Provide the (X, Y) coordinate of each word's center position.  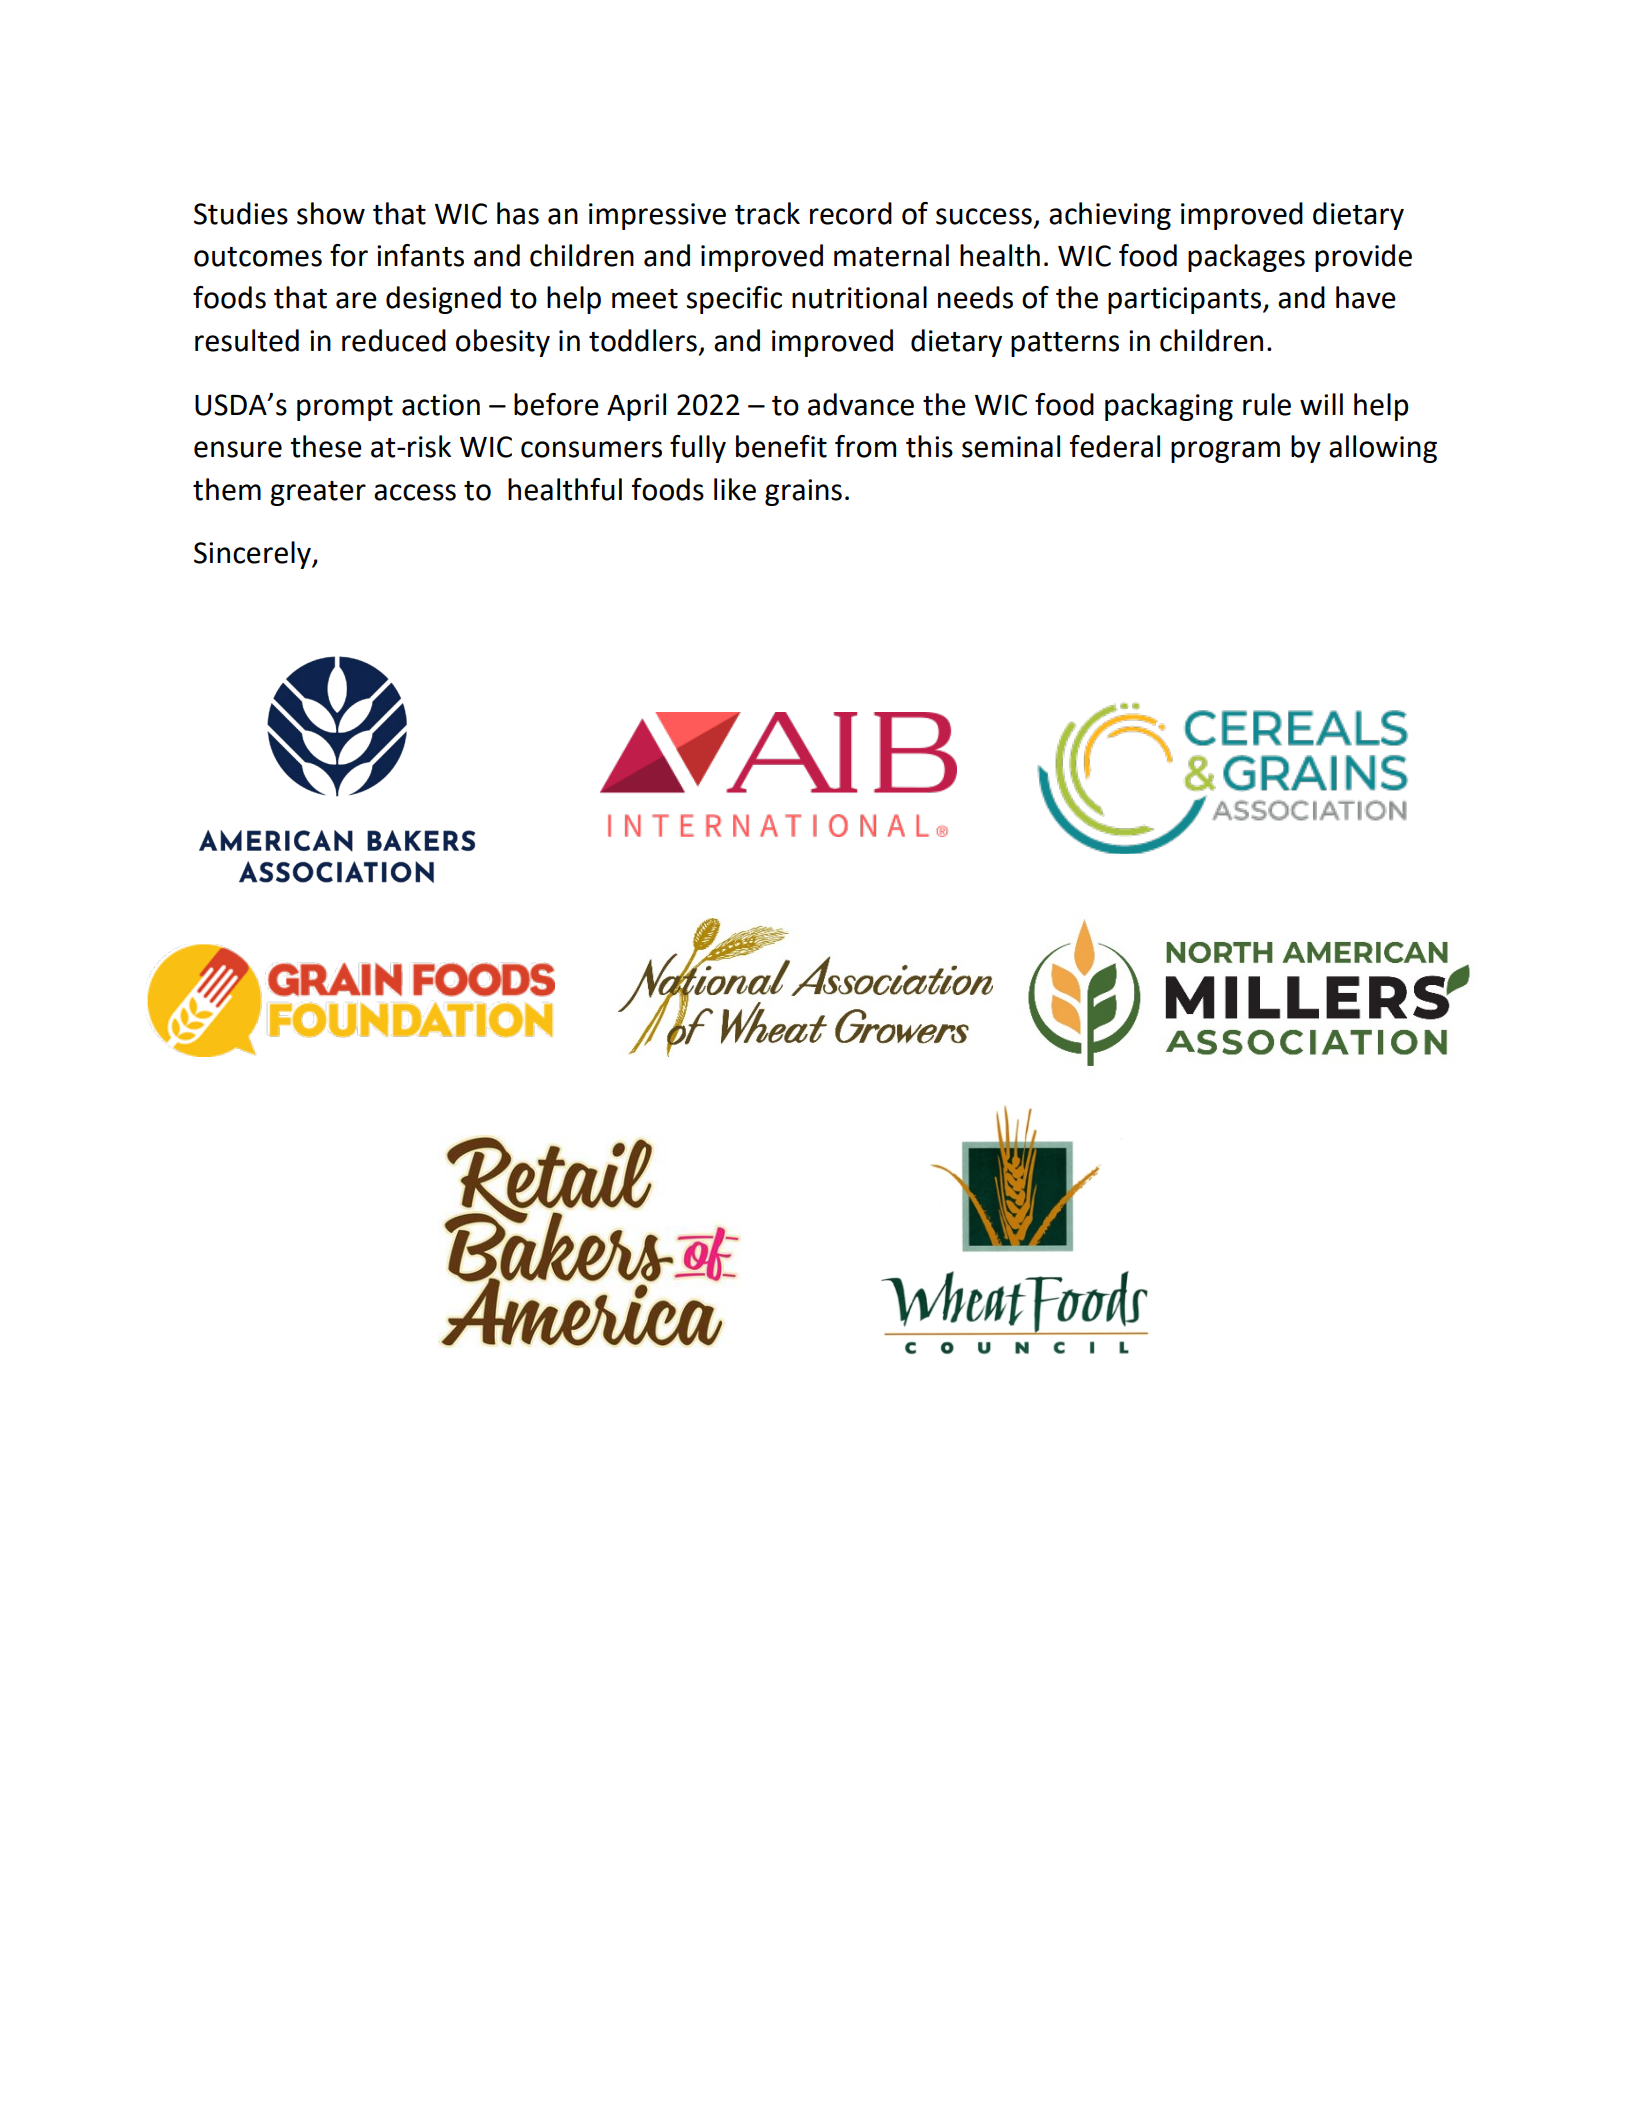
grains (803, 492)
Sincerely (253, 555)
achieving (1110, 216)
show (331, 213)
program (1225, 452)
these (326, 446)
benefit (781, 446)
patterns (1065, 344)
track (767, 213)
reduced (394, 340)
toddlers (643, 340)
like (735, 489)
